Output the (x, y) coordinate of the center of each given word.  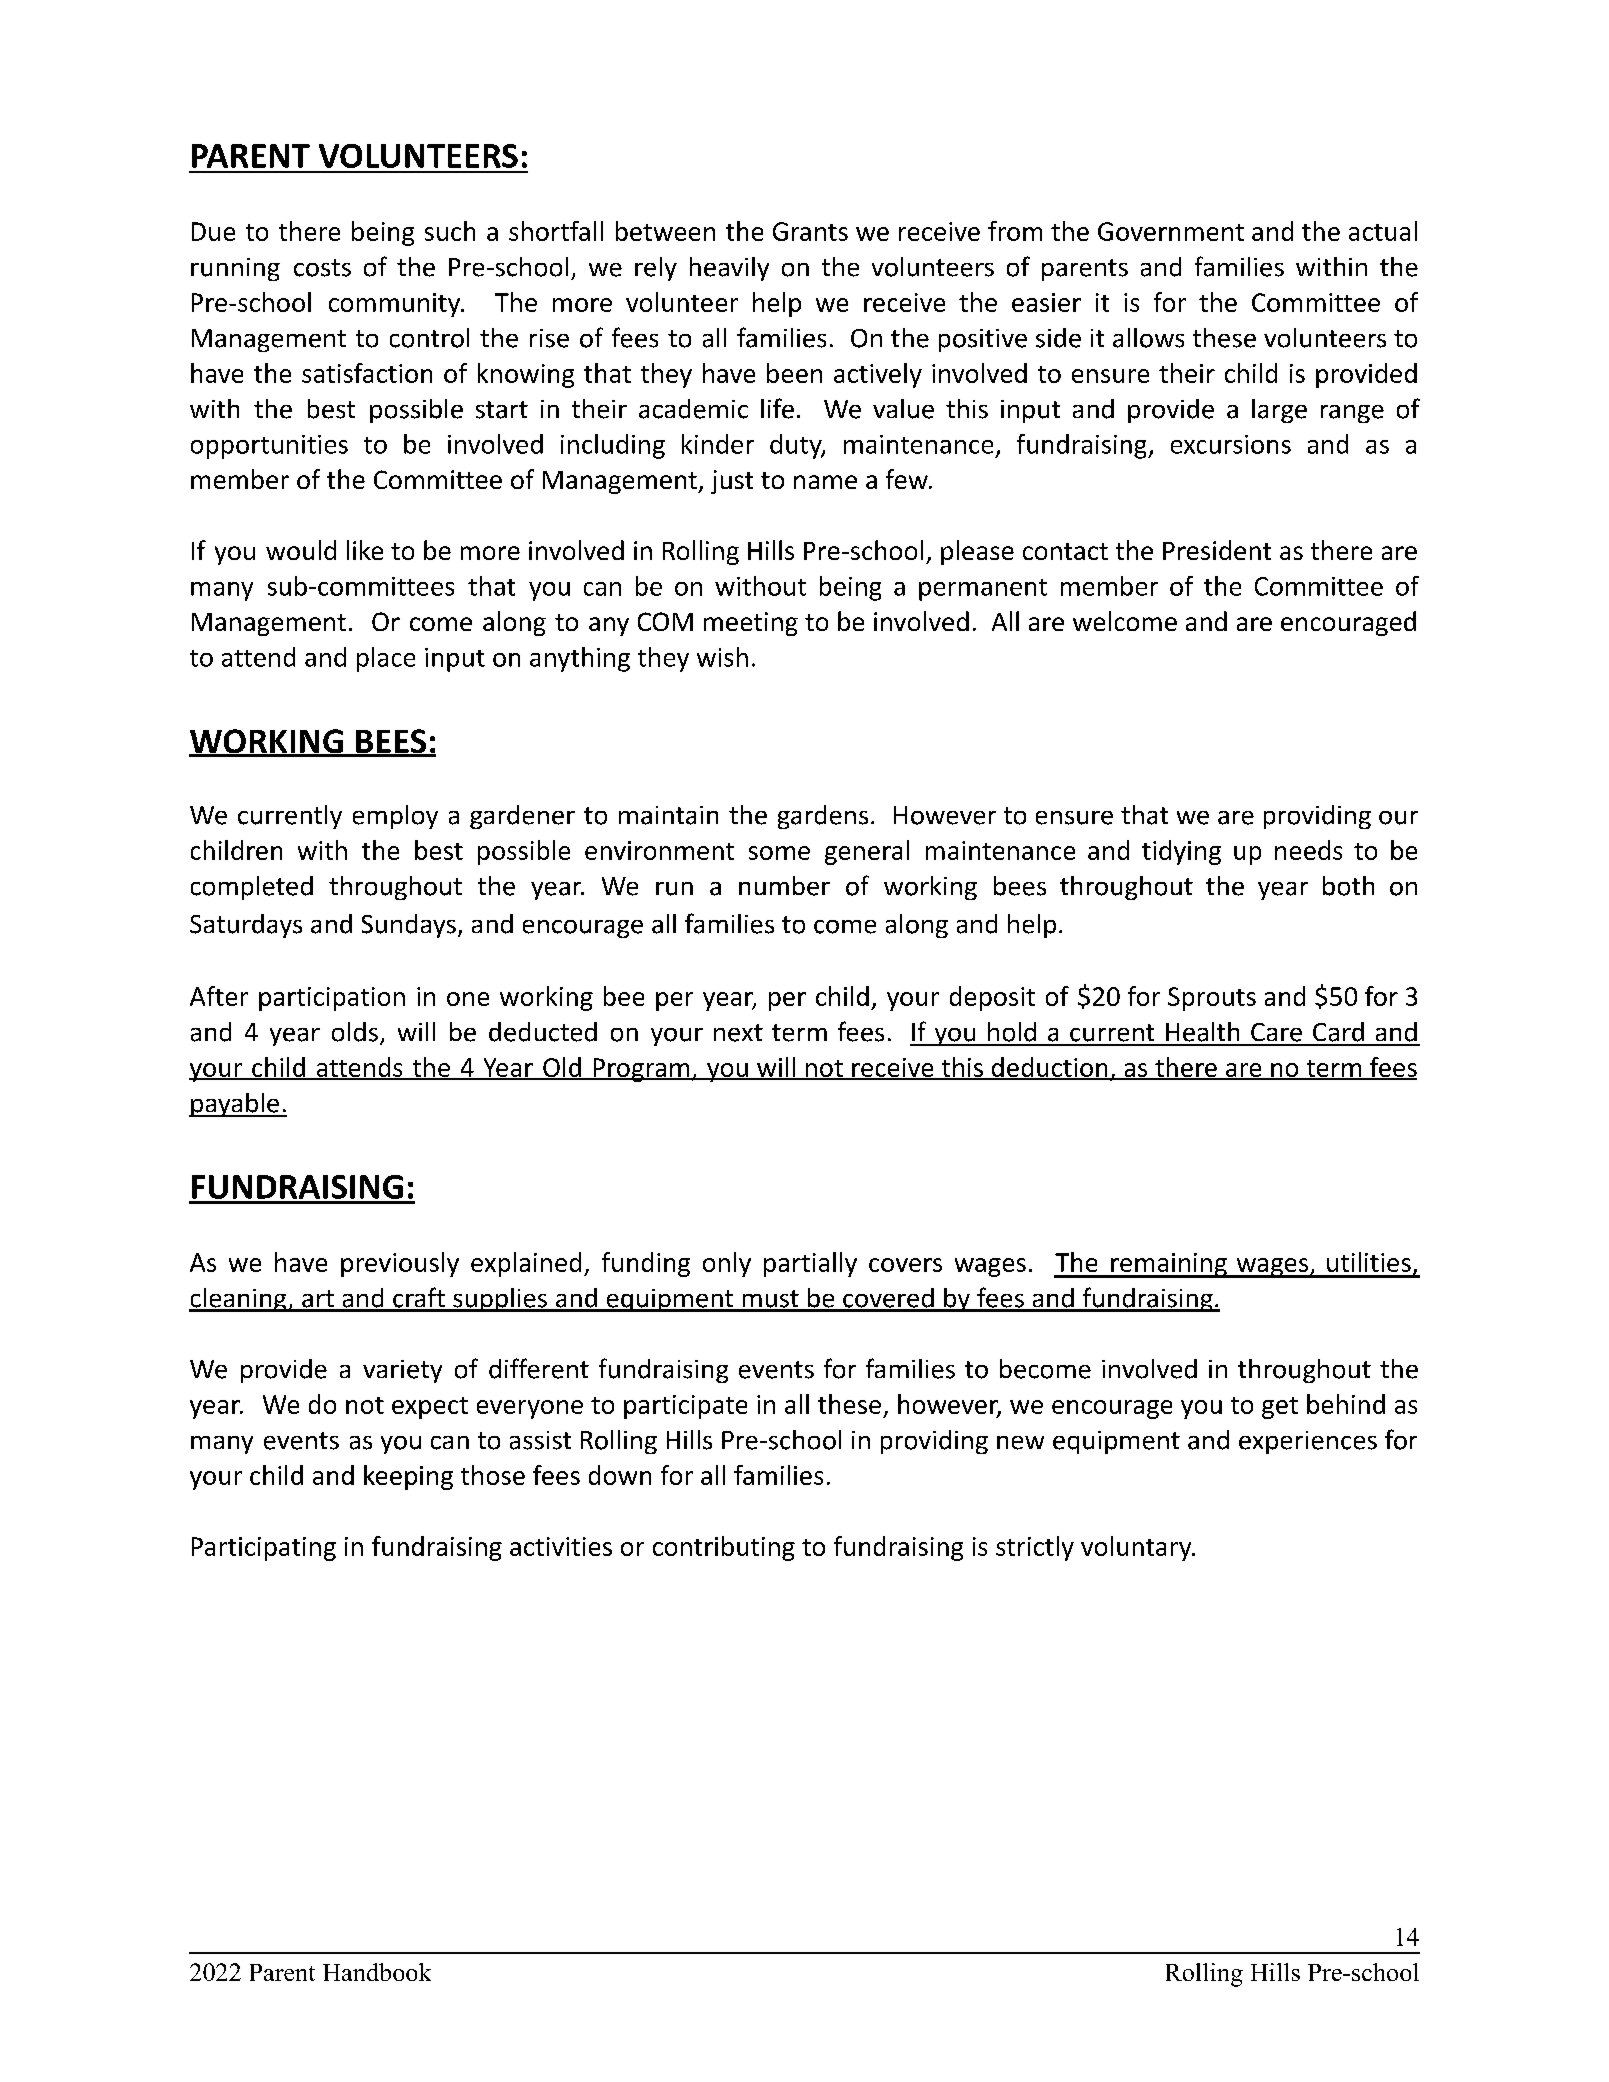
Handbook (377, 1972)
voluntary (1137, 1548)
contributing (724, 1548)
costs (322, 268)
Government (1171, 231)
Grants (810, 231)
